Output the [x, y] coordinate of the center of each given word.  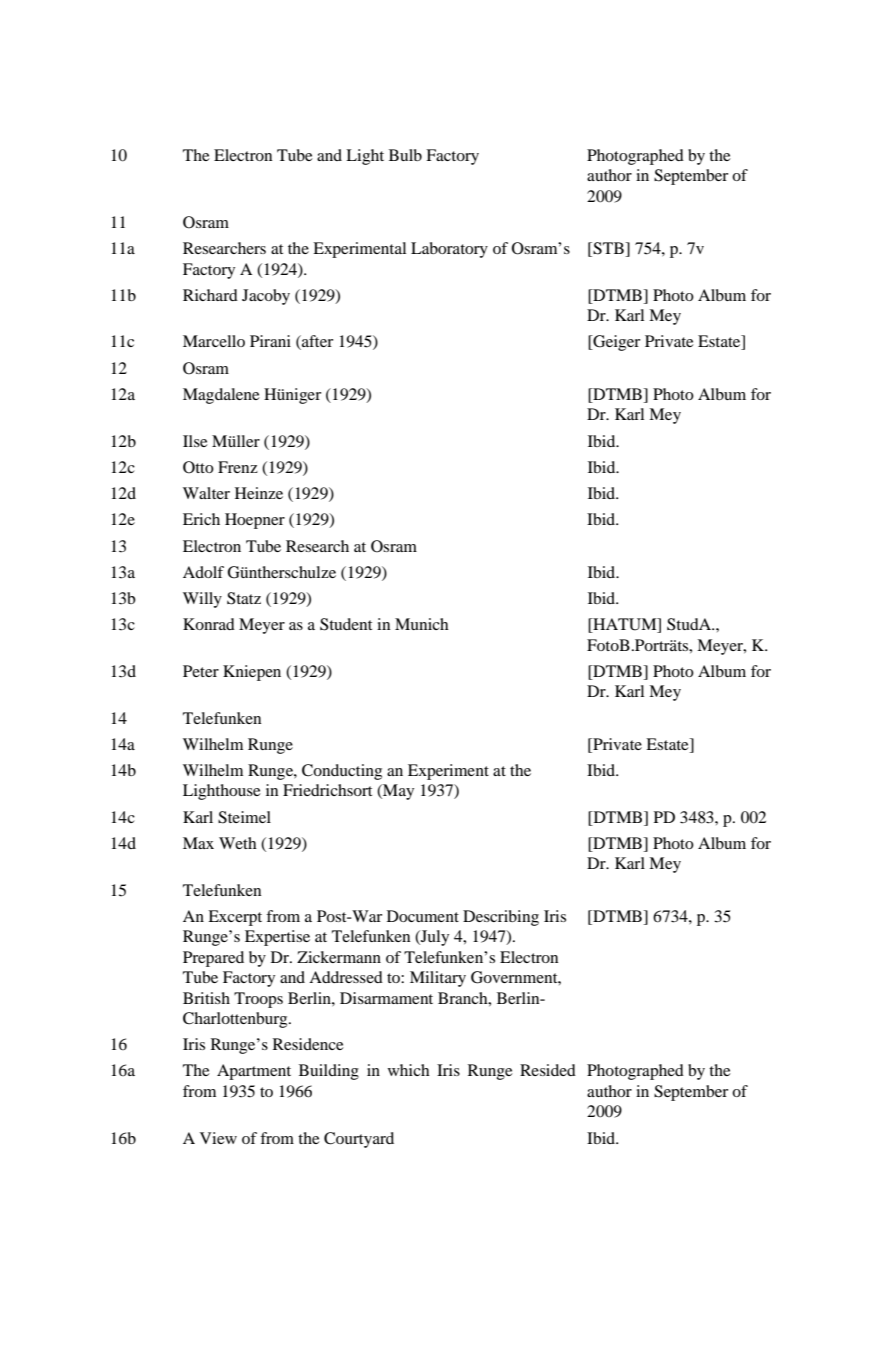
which [409, 1070]
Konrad [209, 624]
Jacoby [266, 297]
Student [346, 624]
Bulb [405, 155]
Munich [422, 624]
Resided [548, 1070]
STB [608, 249]
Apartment [254, 1072]
